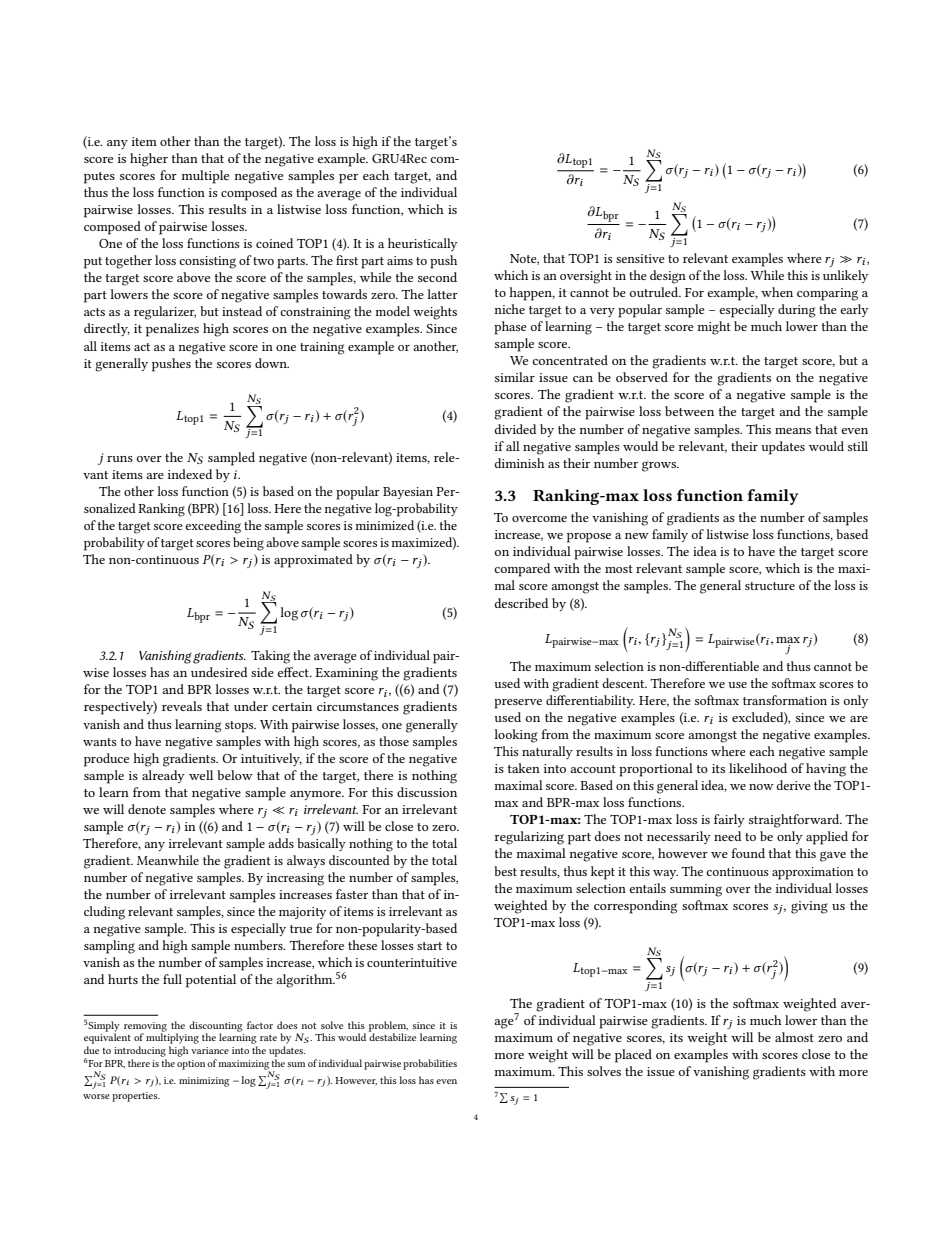 This screenshot has height=1233, width=952. What do you see at coordinates (519, 463) in the screenshot?
I see `diminish` at bounding box center [519, 463].
